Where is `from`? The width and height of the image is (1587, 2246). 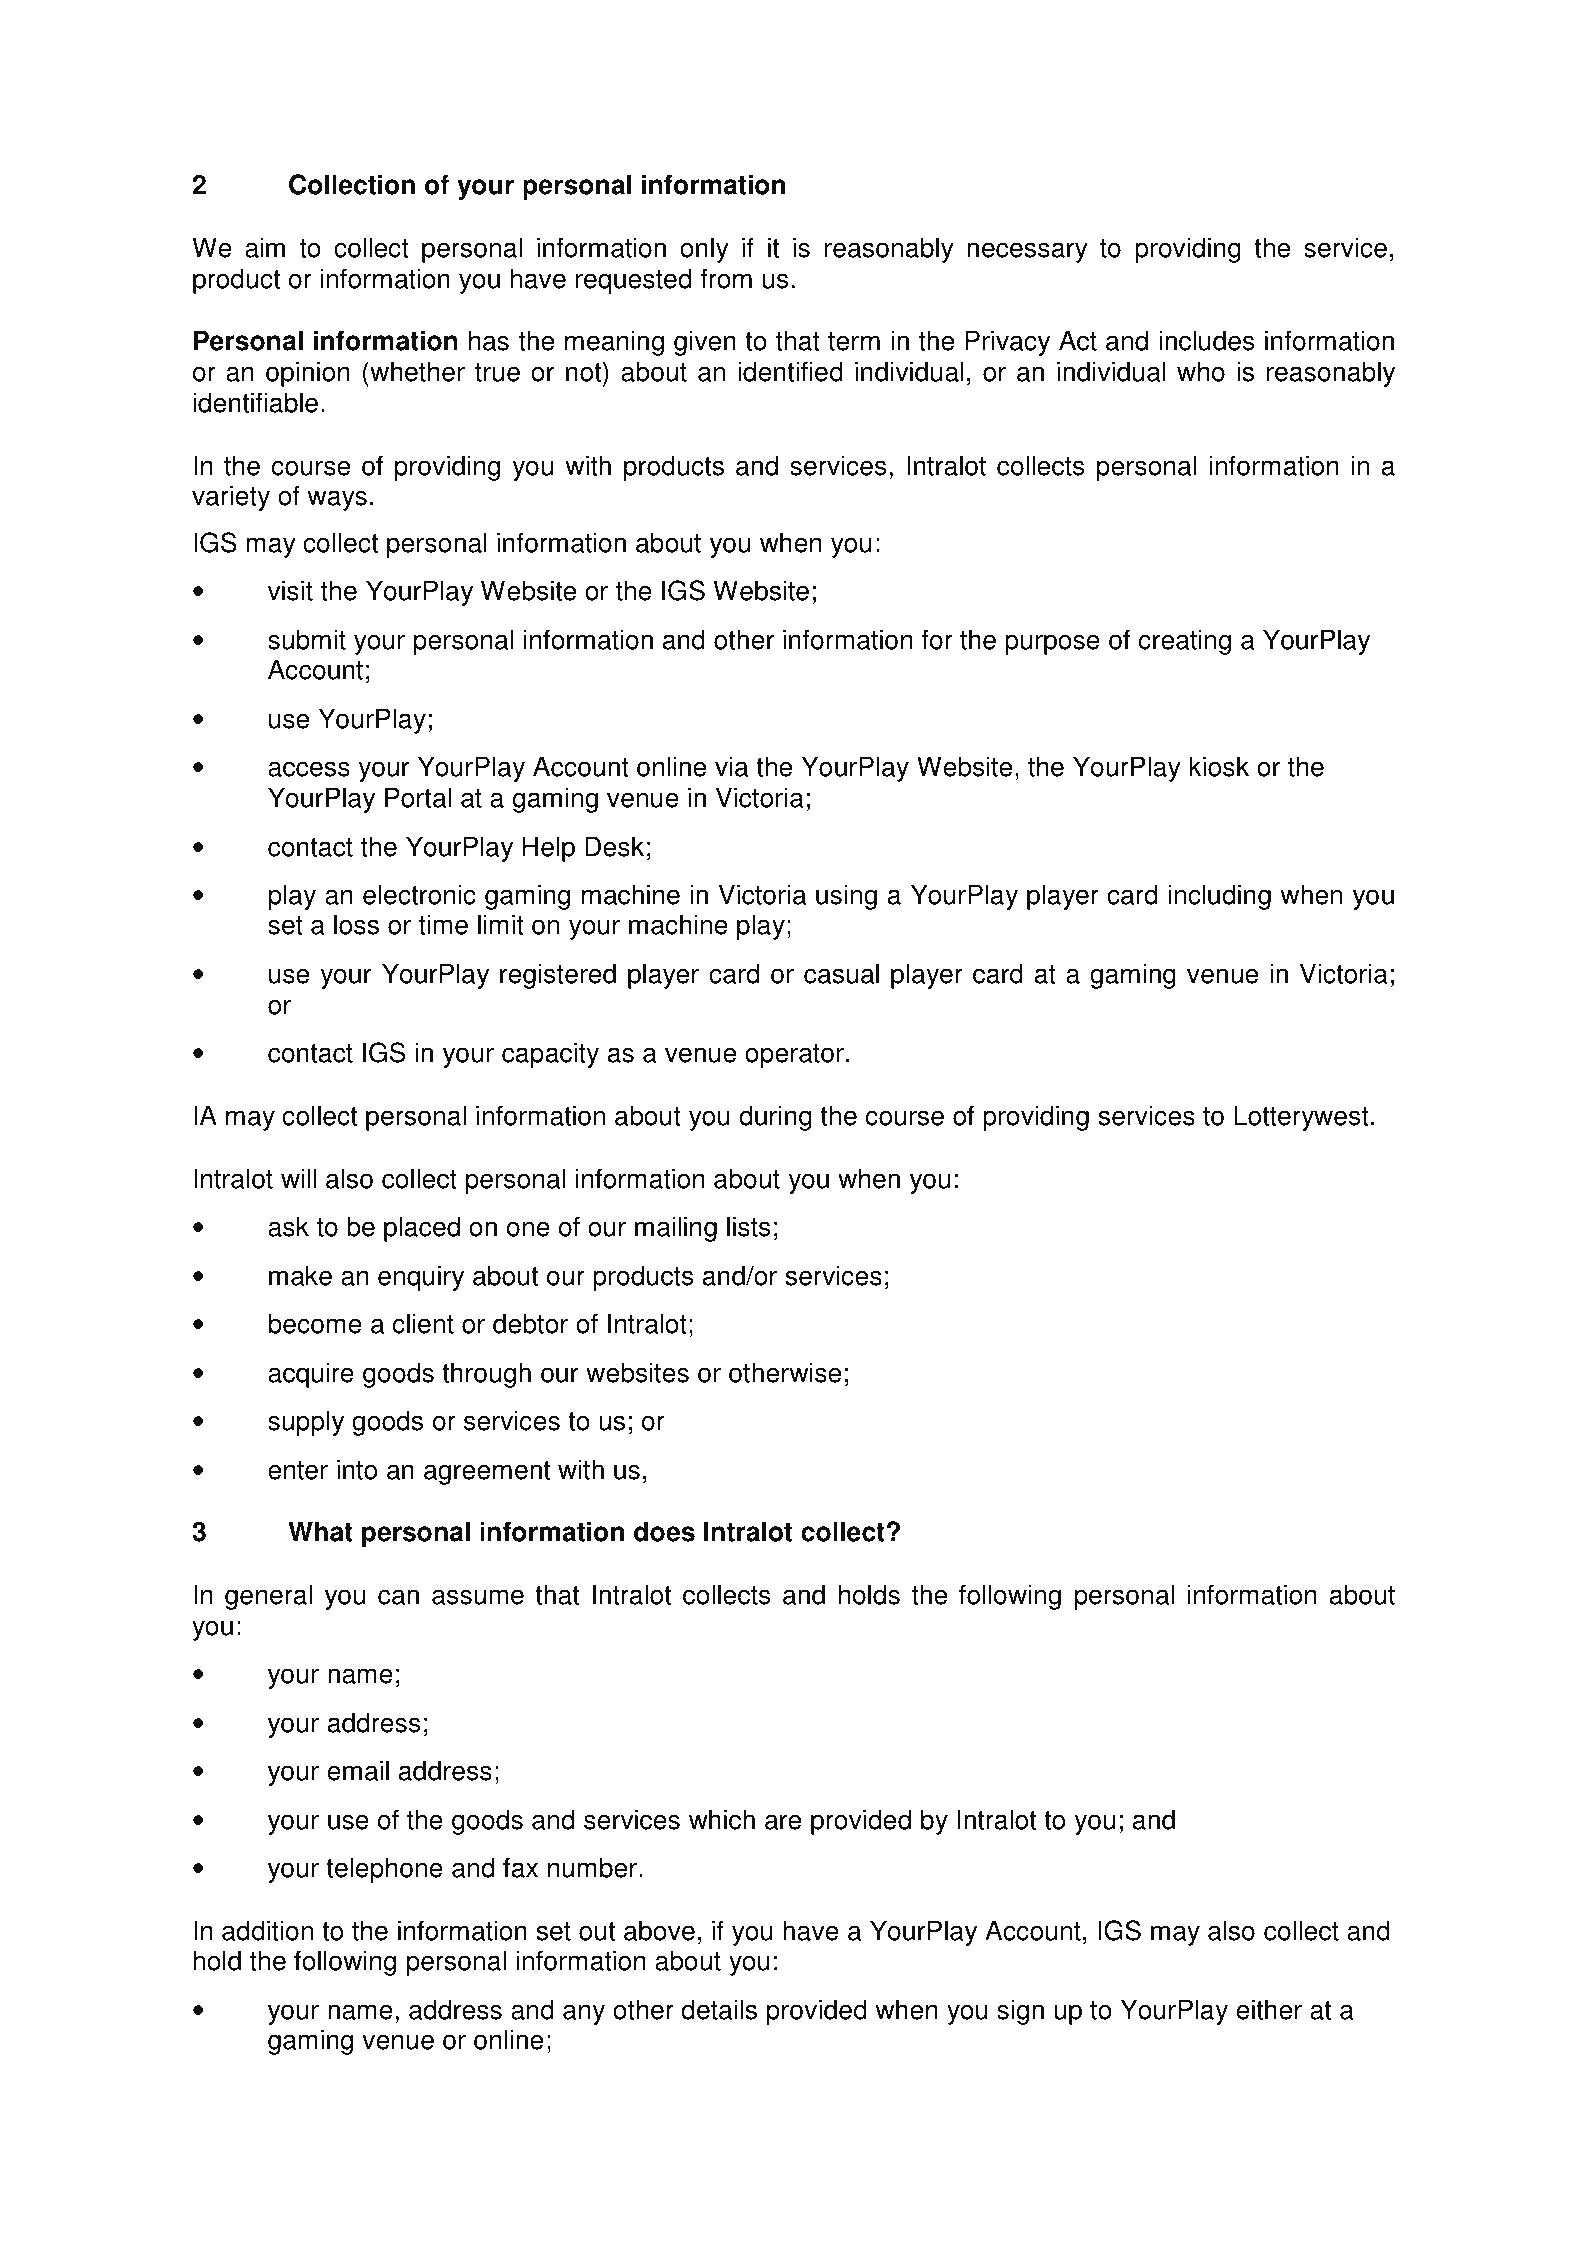 from is located at coordinates (726, 278).
